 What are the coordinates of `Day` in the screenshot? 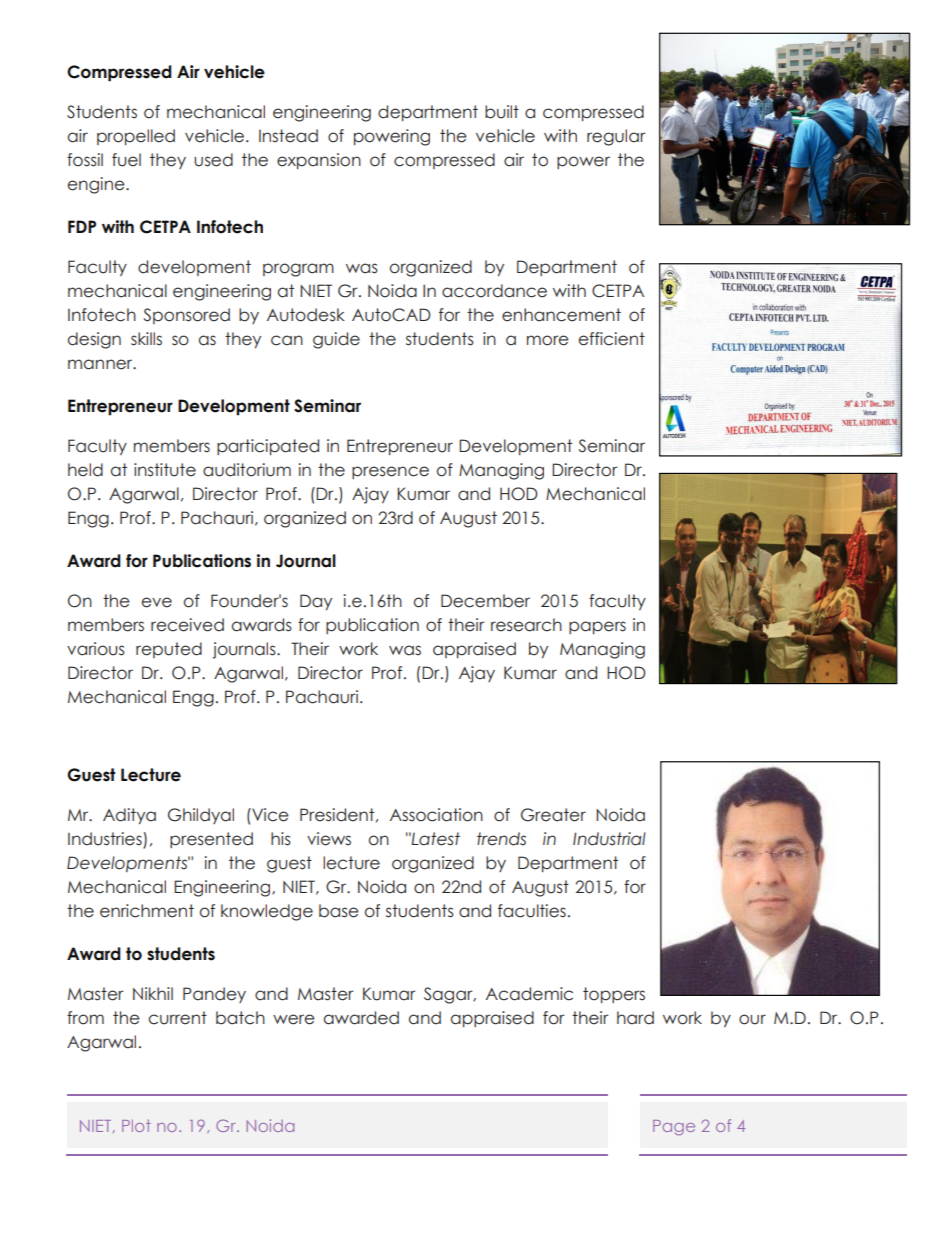 It's located at (316, 602).
